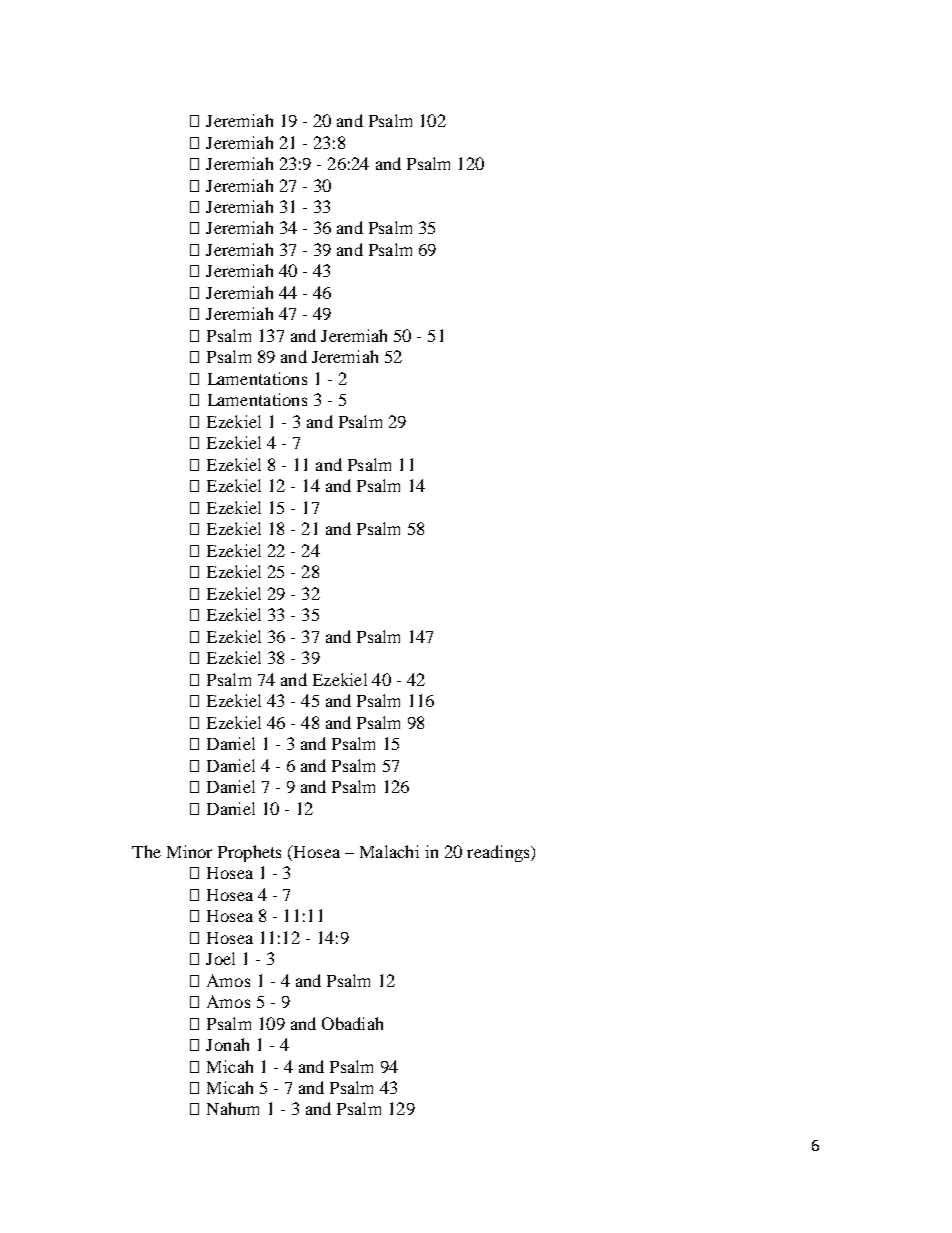  I want to click on Minor, so click(189, 851).
